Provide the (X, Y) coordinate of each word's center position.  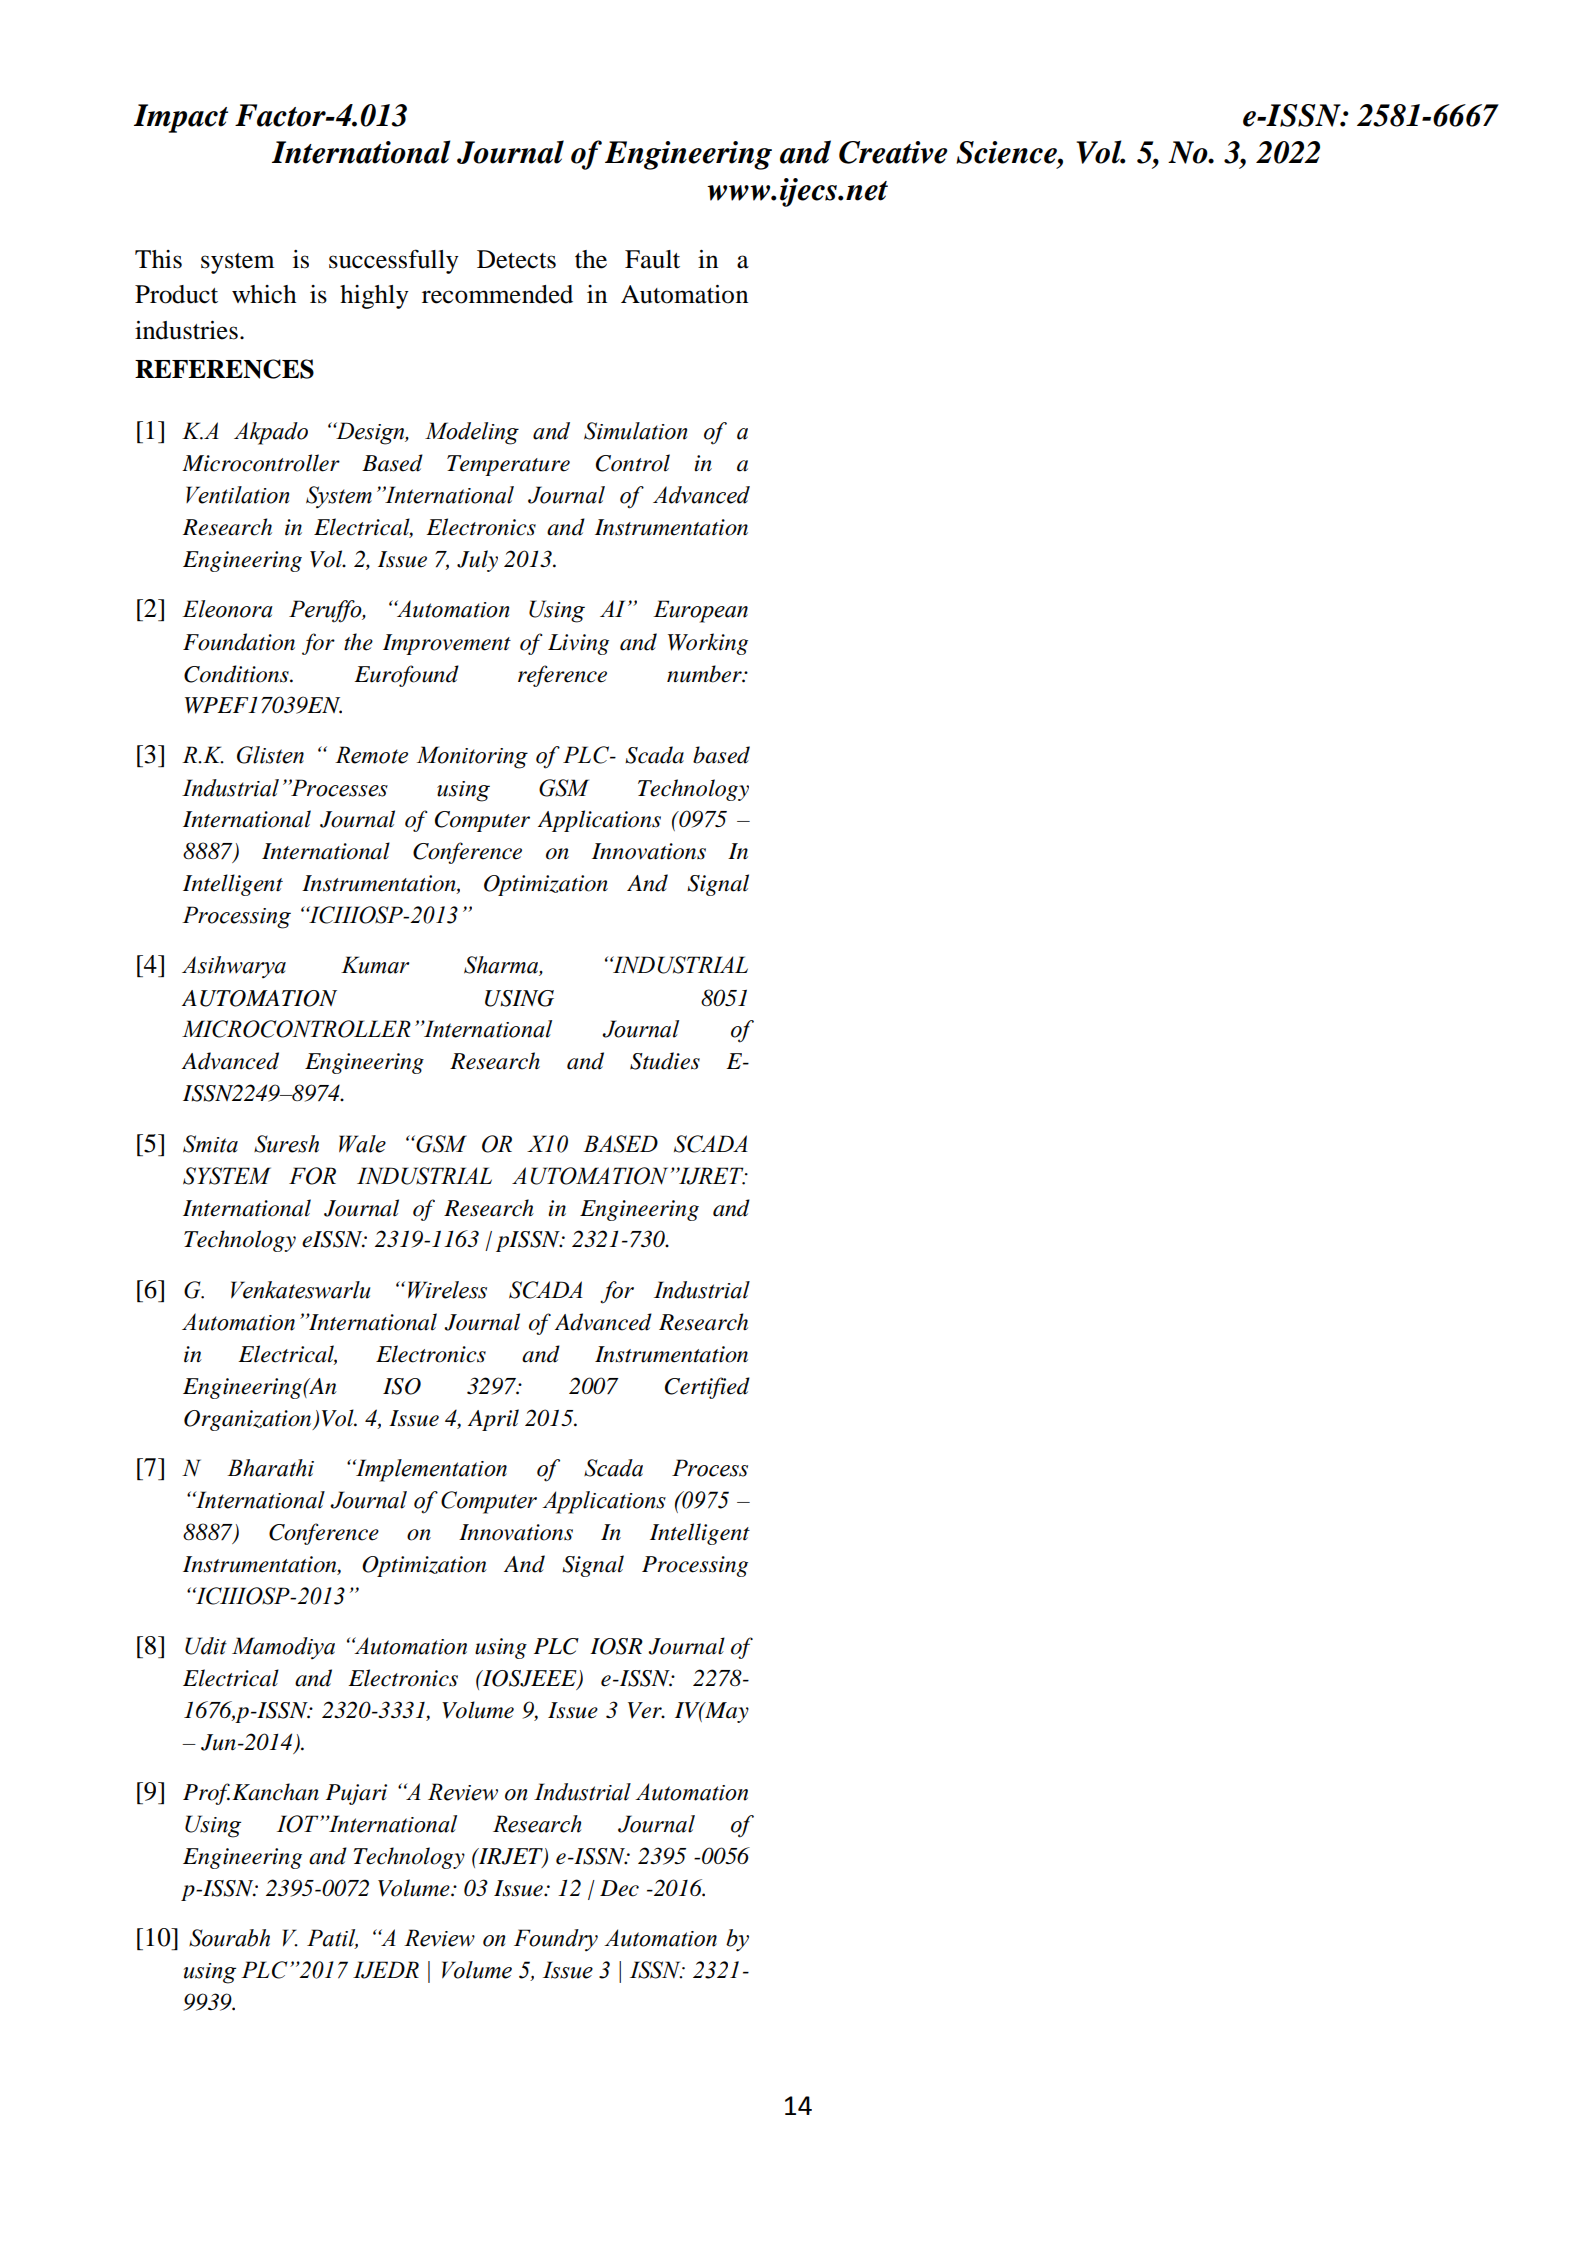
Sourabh (229, 1938)
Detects (516, 259)
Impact (181, 118)
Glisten (270, 755)
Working (708, 644)
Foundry (556, 1940)
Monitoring (472, 757)
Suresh (286, 1144)
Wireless (447, 1290)
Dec (619, 1888)
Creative (893, 152)
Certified (707, 1388)
